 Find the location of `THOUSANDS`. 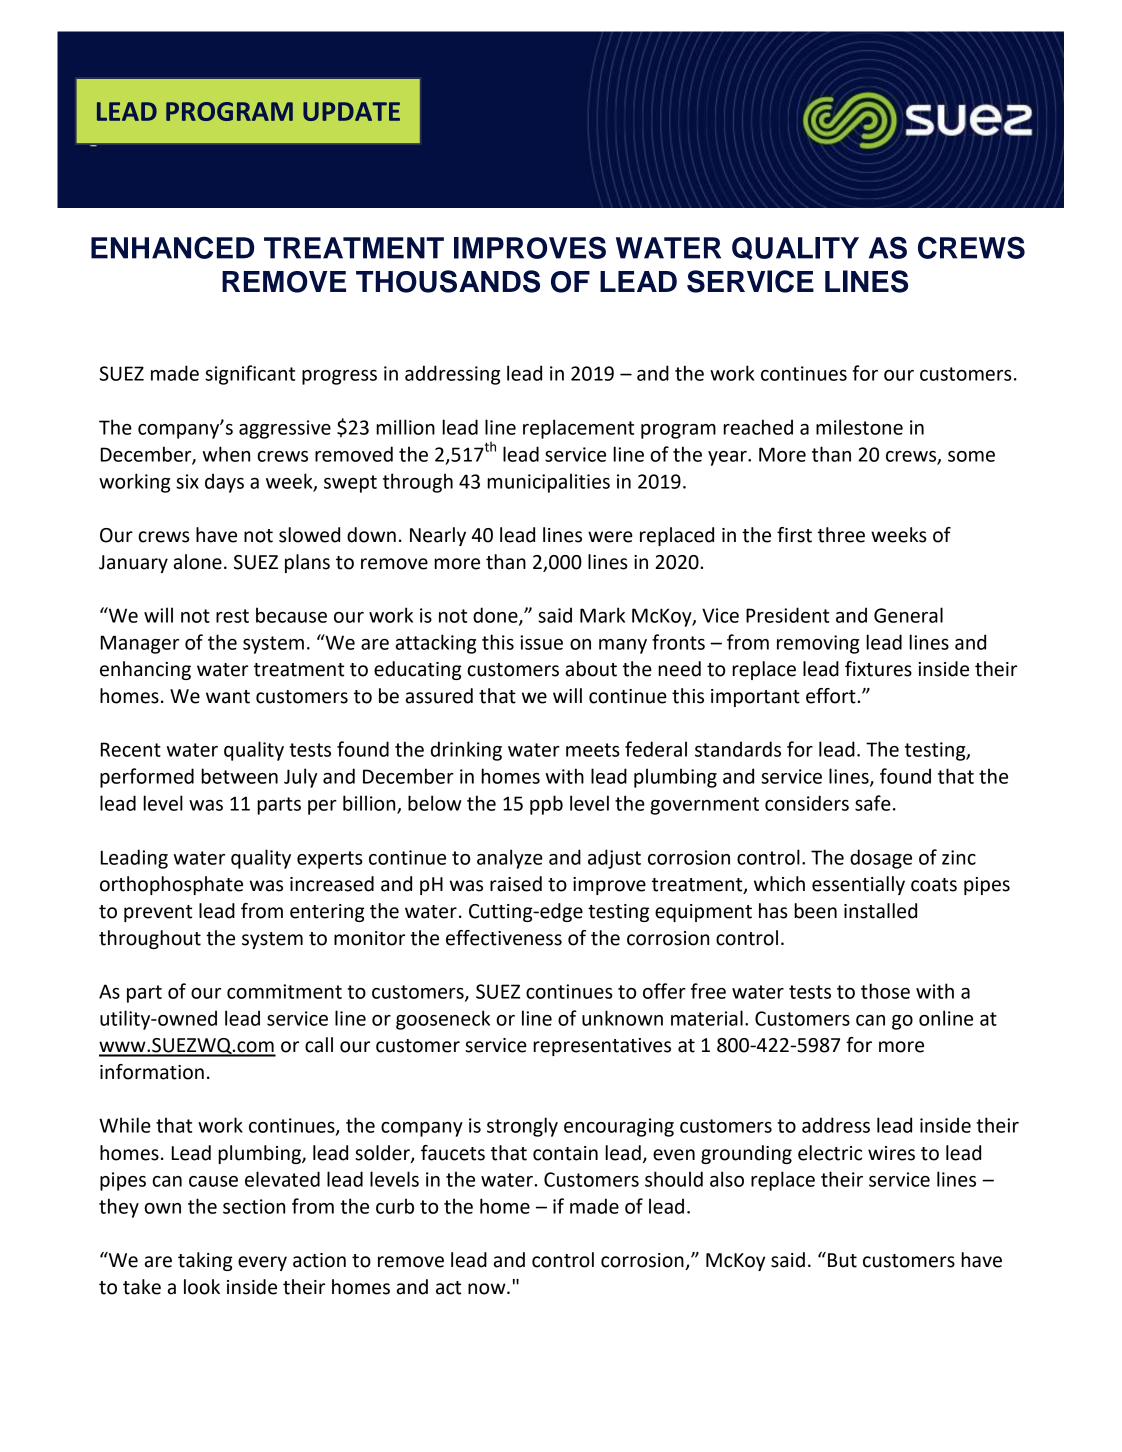

THOUSANDS is located at coordinates (448, 281).
